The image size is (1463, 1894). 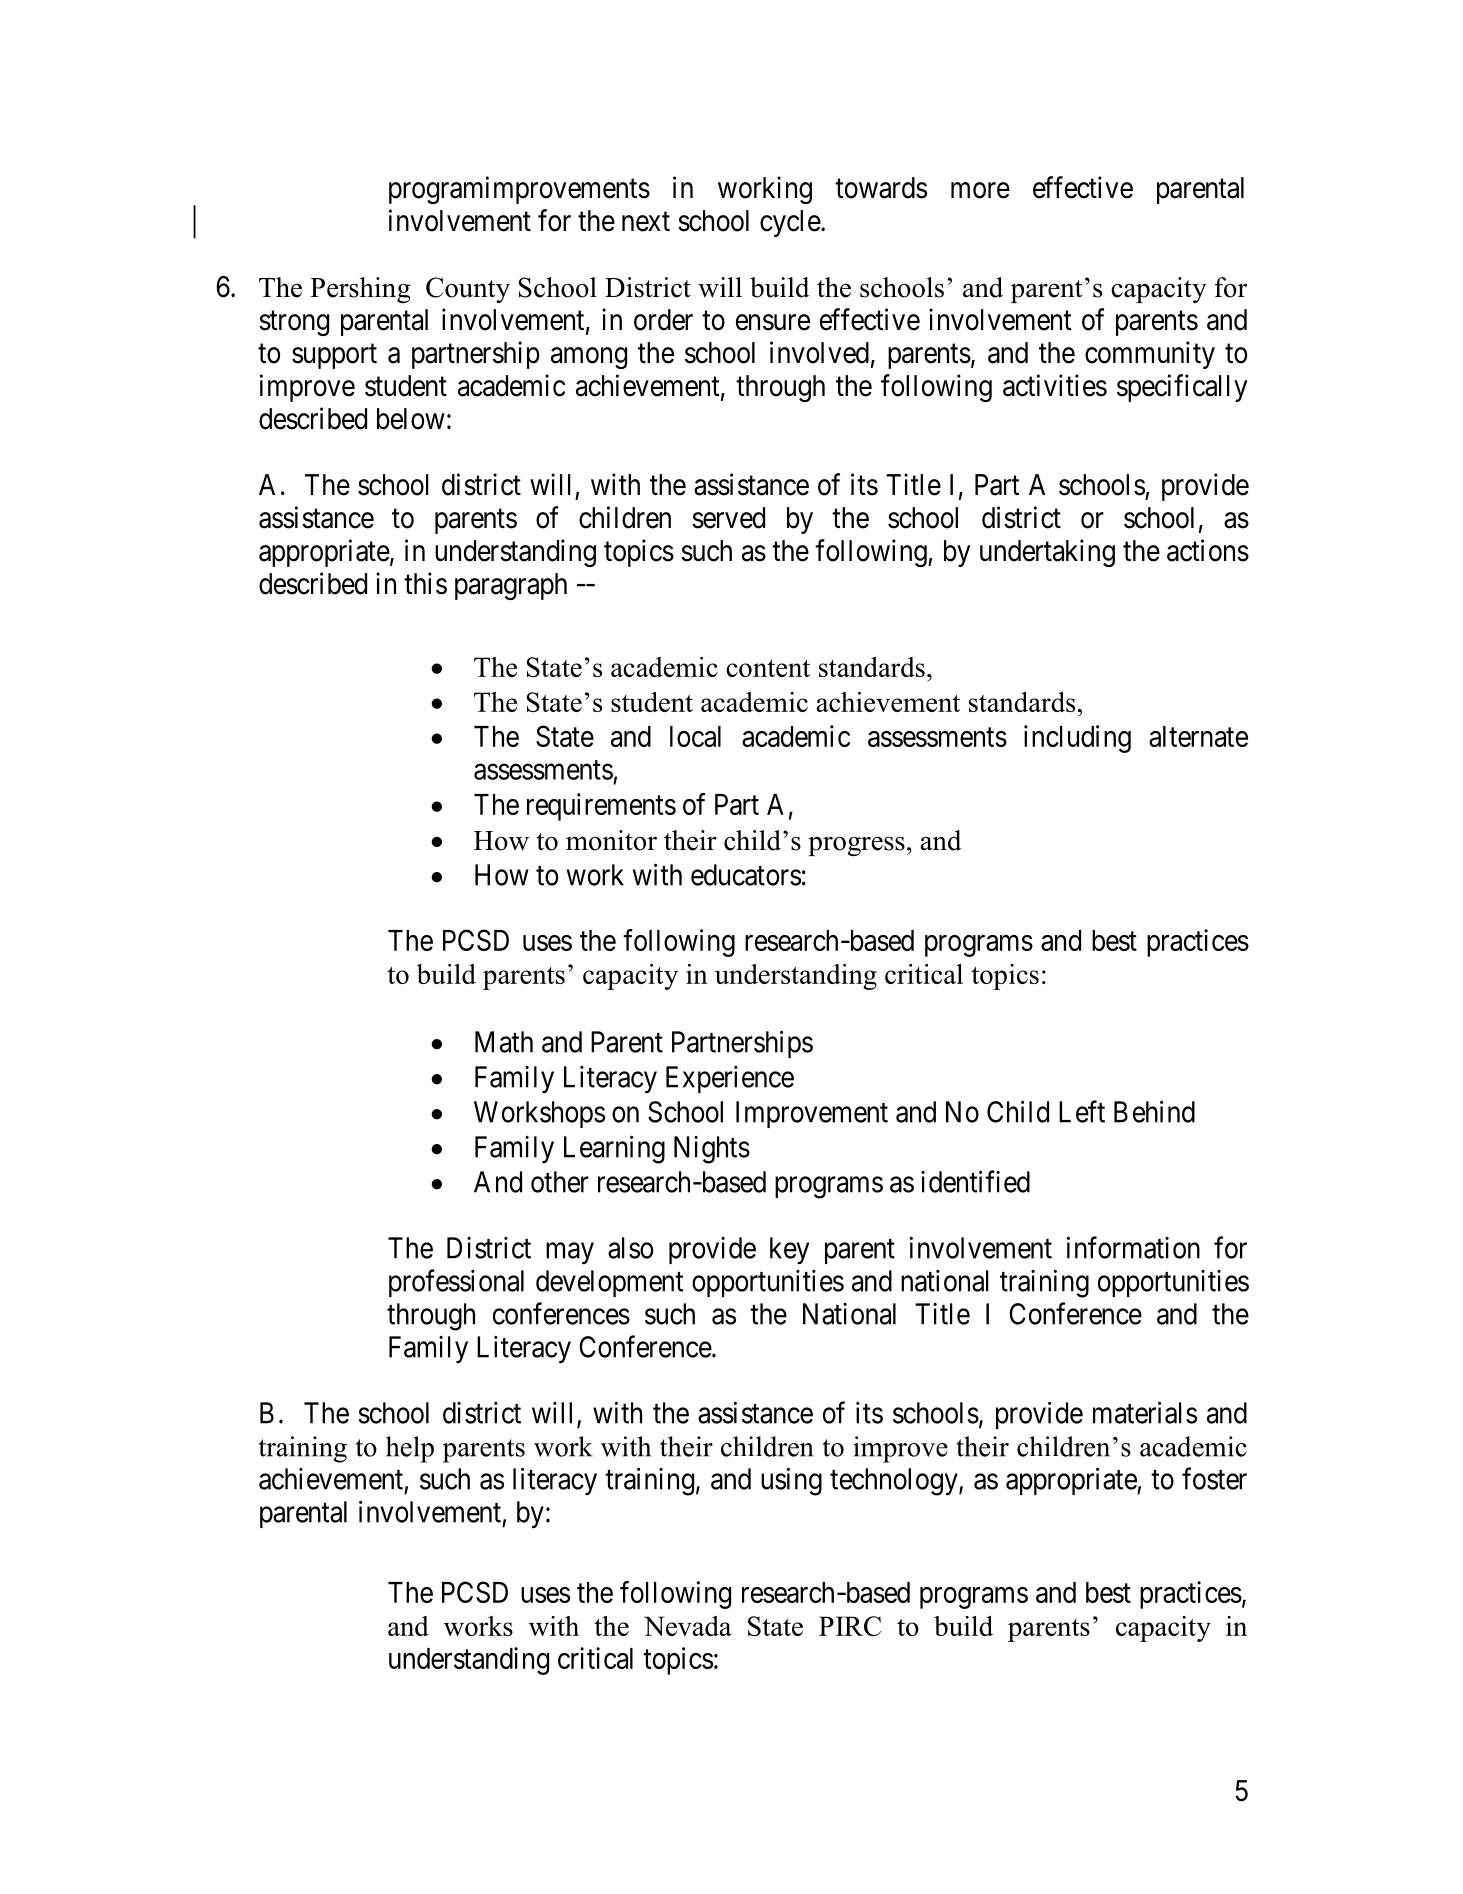 I want to click on County, so click(x=468, y=290).
